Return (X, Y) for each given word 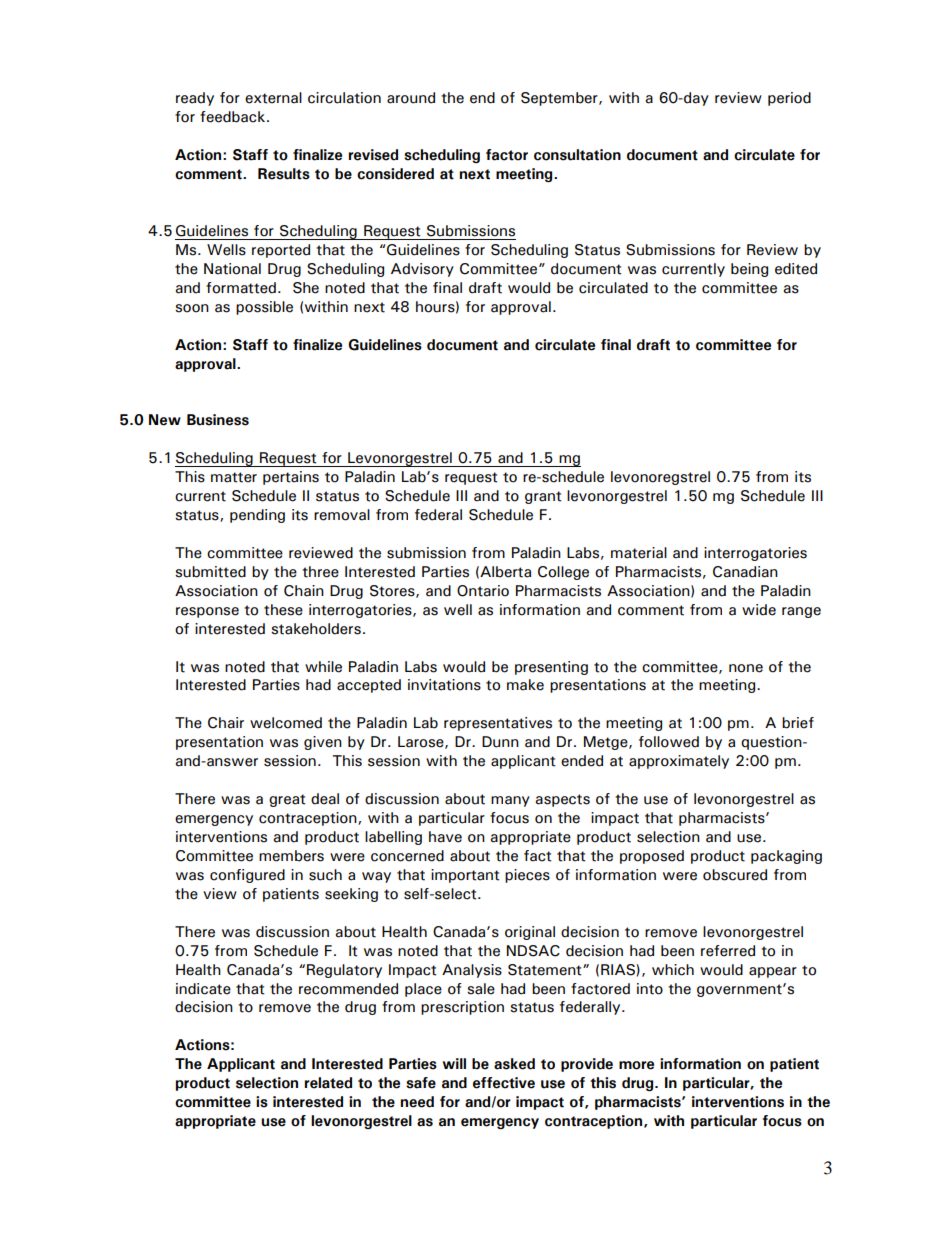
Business (218, 420)
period (789, 99)
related (328, 1083)
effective (504, 1083)
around (411, 98)
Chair (226, 723)
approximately (679, 762)
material (639, 553)
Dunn (500, 742)
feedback (234, 117)
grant (543, 497)
